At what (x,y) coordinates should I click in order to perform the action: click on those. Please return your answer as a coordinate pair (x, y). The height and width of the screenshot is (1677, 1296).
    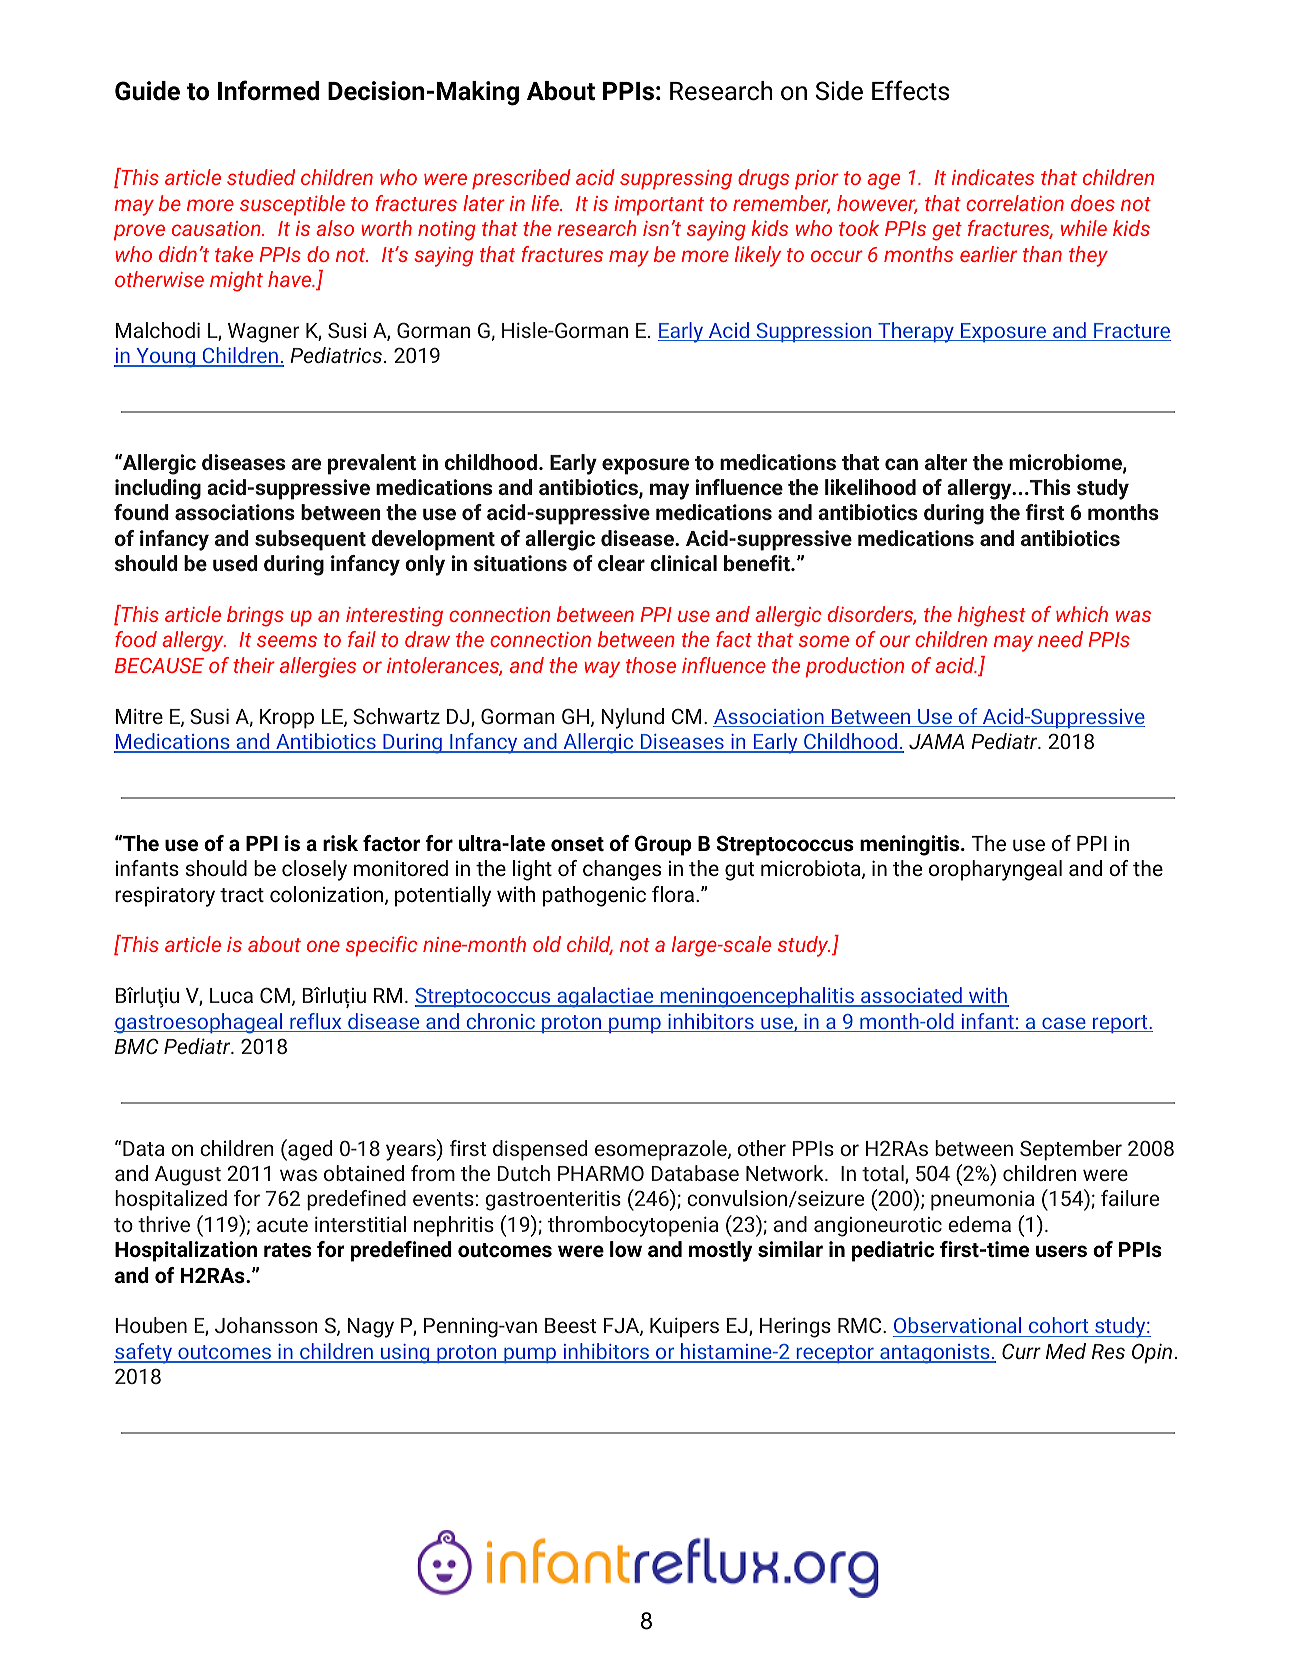
    Looking at the image, I should click on (651, 665).
